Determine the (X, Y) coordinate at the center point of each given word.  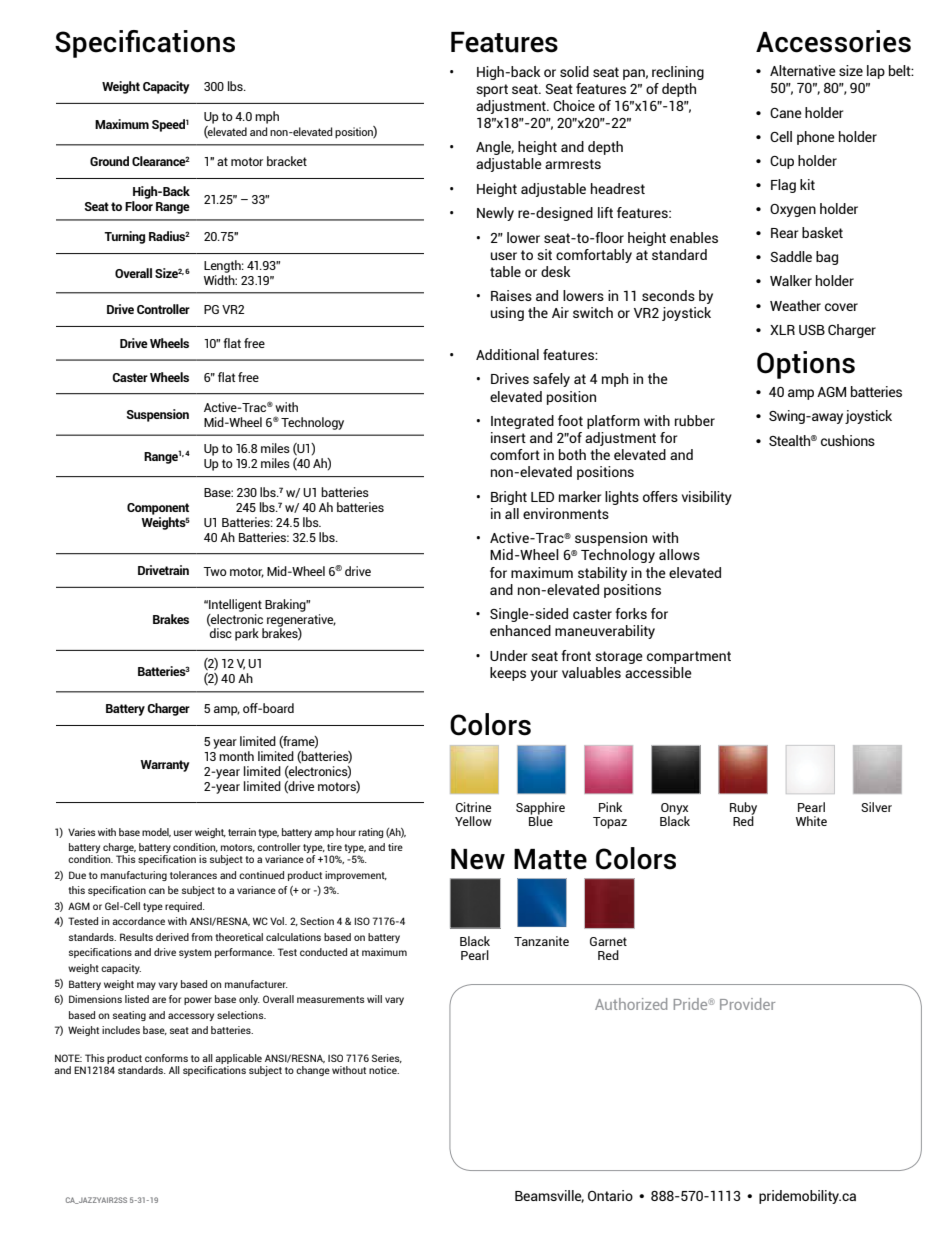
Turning (124, 237)
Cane (786, 113)
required (184, 907)
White (811, 821)
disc (221, 633)
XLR (782, 330)
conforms (166, 1058)
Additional (507, 354)
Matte (550, 859)
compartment (689, 657)
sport (492, 90)
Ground (109, 161)
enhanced (520, 630)
